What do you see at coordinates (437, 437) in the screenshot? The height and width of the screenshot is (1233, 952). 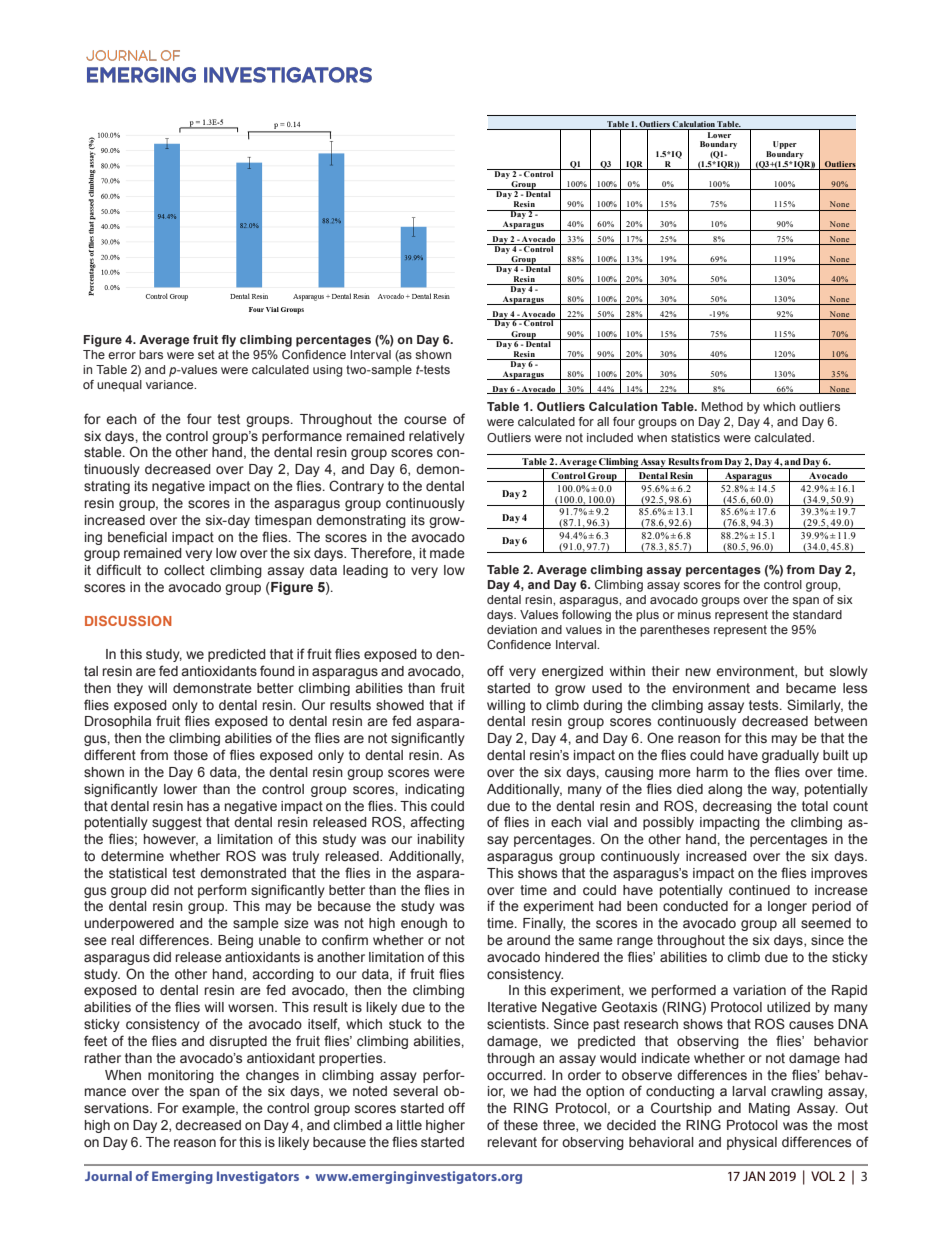 I see `relatively` at bounding box center [437, 437].
